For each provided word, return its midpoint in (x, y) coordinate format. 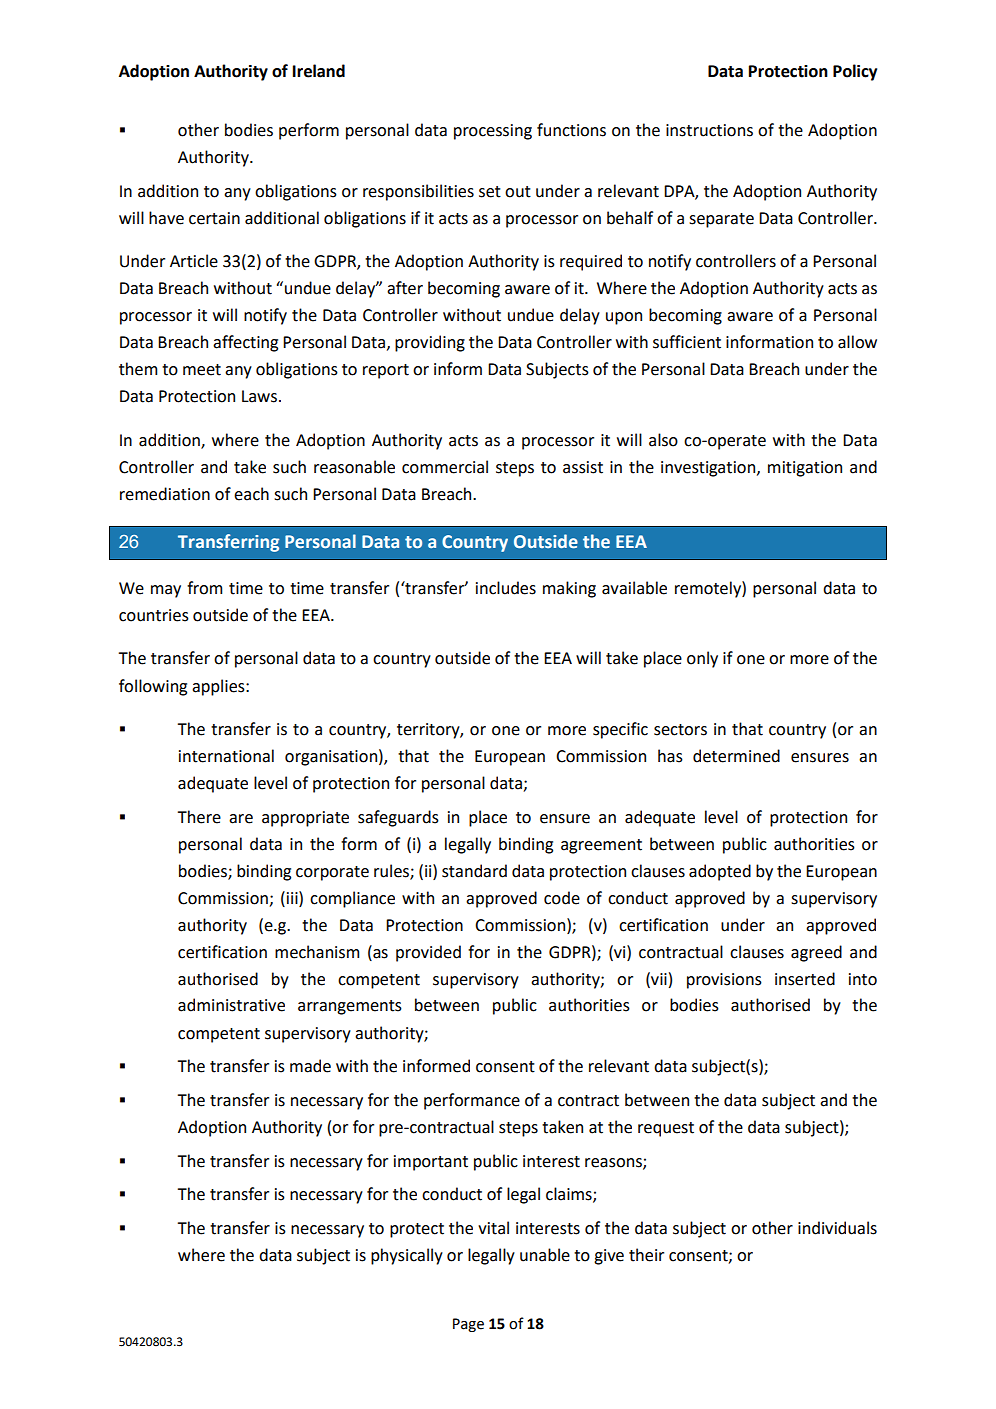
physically (407, 1256)
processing (493, 132)
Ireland (319, 71)
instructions (709, 130)
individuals (837, 1228)
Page (468, 1325)
